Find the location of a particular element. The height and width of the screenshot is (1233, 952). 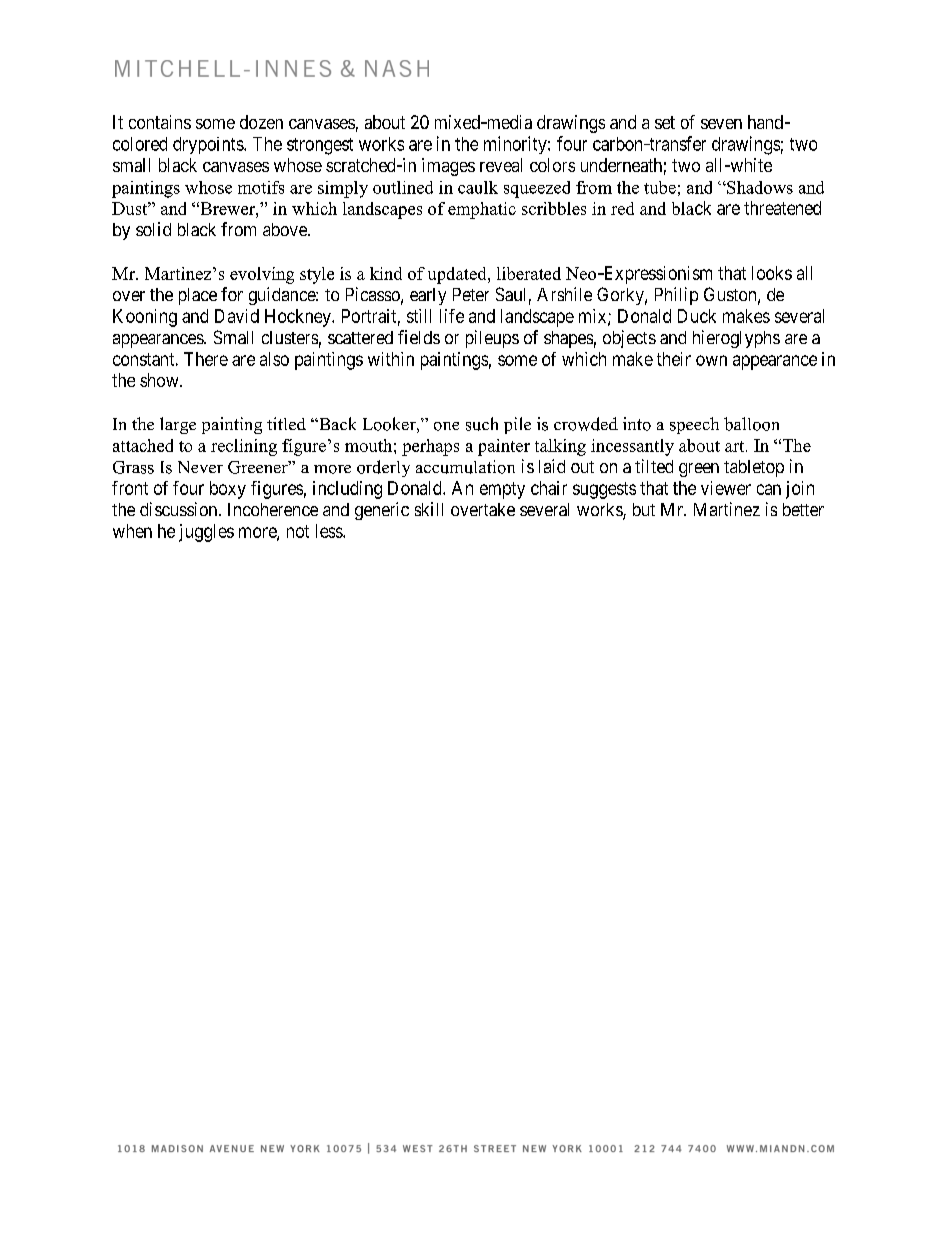

skill is located at coordinates (429, 509).
